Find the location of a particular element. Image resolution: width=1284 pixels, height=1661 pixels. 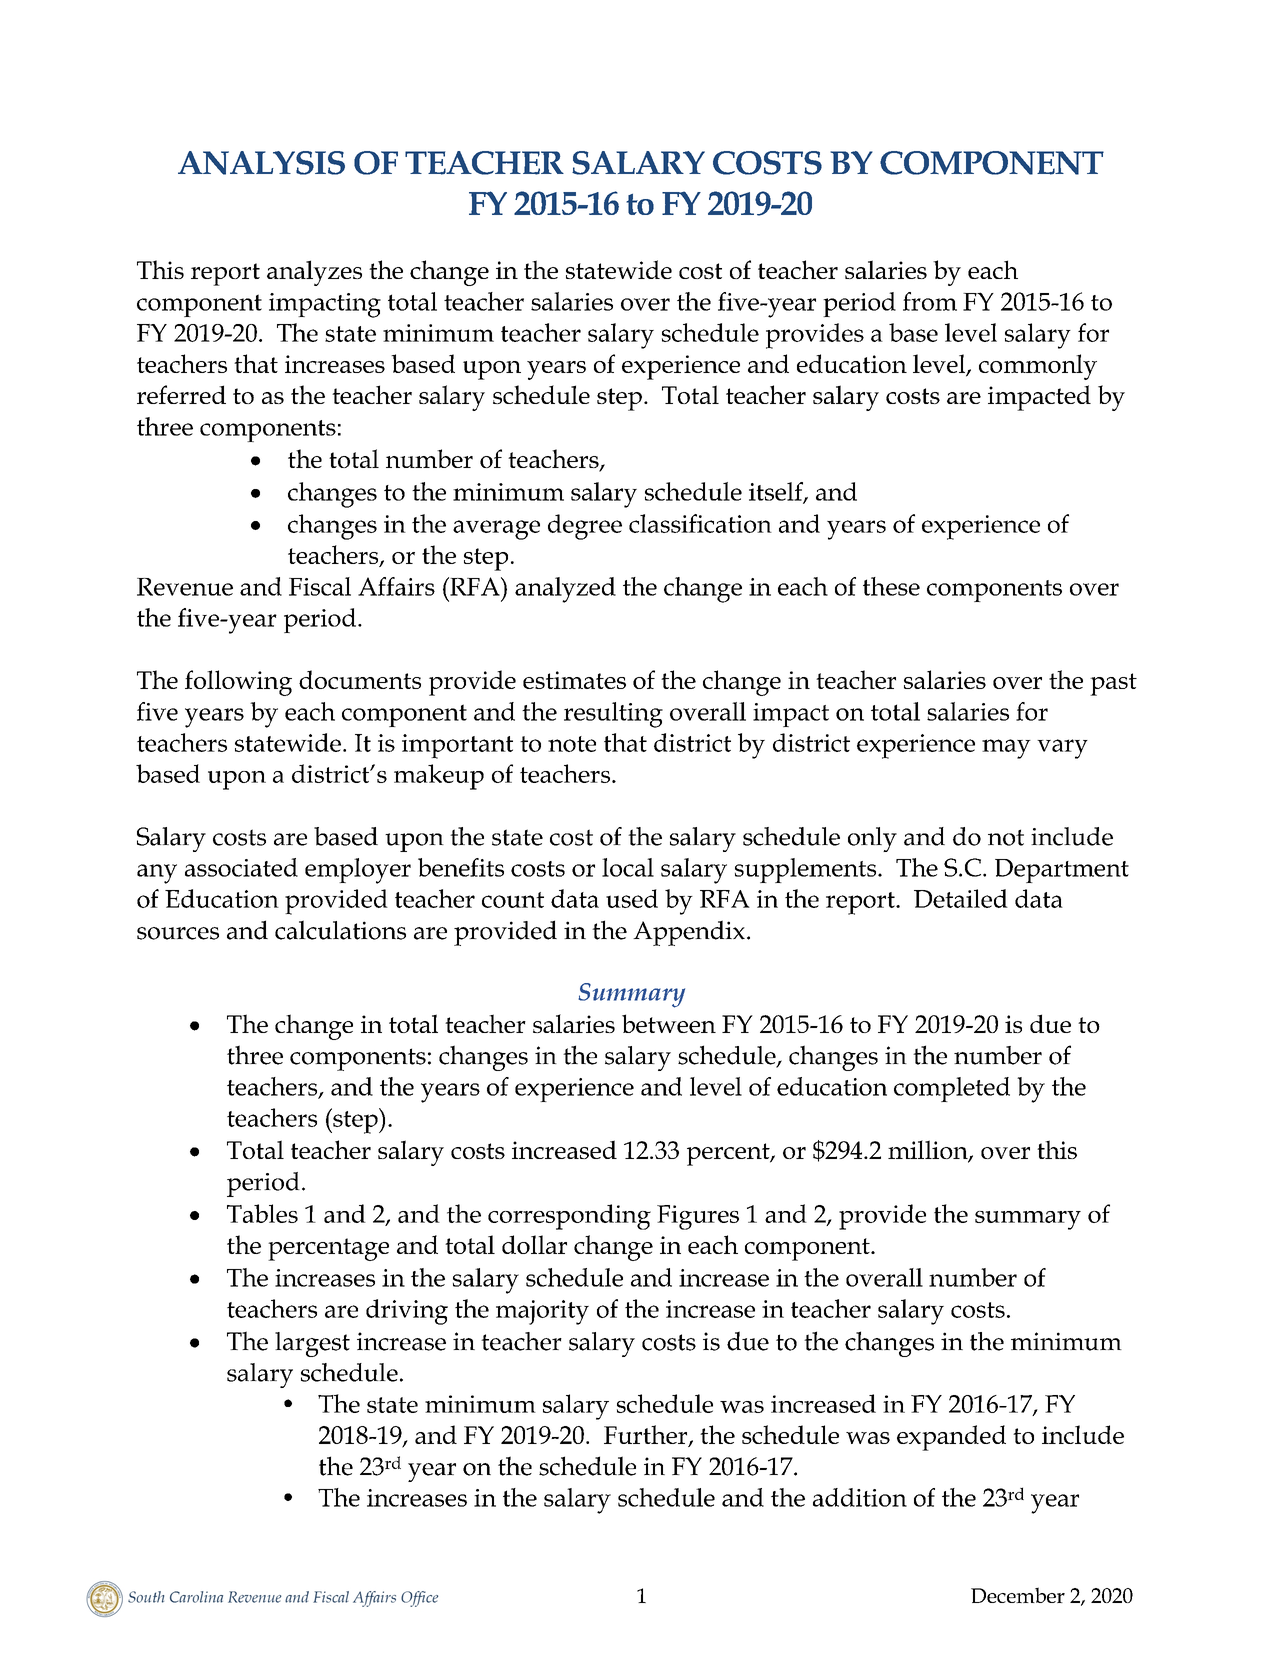

completed is located at coordinates (952, 1089).
